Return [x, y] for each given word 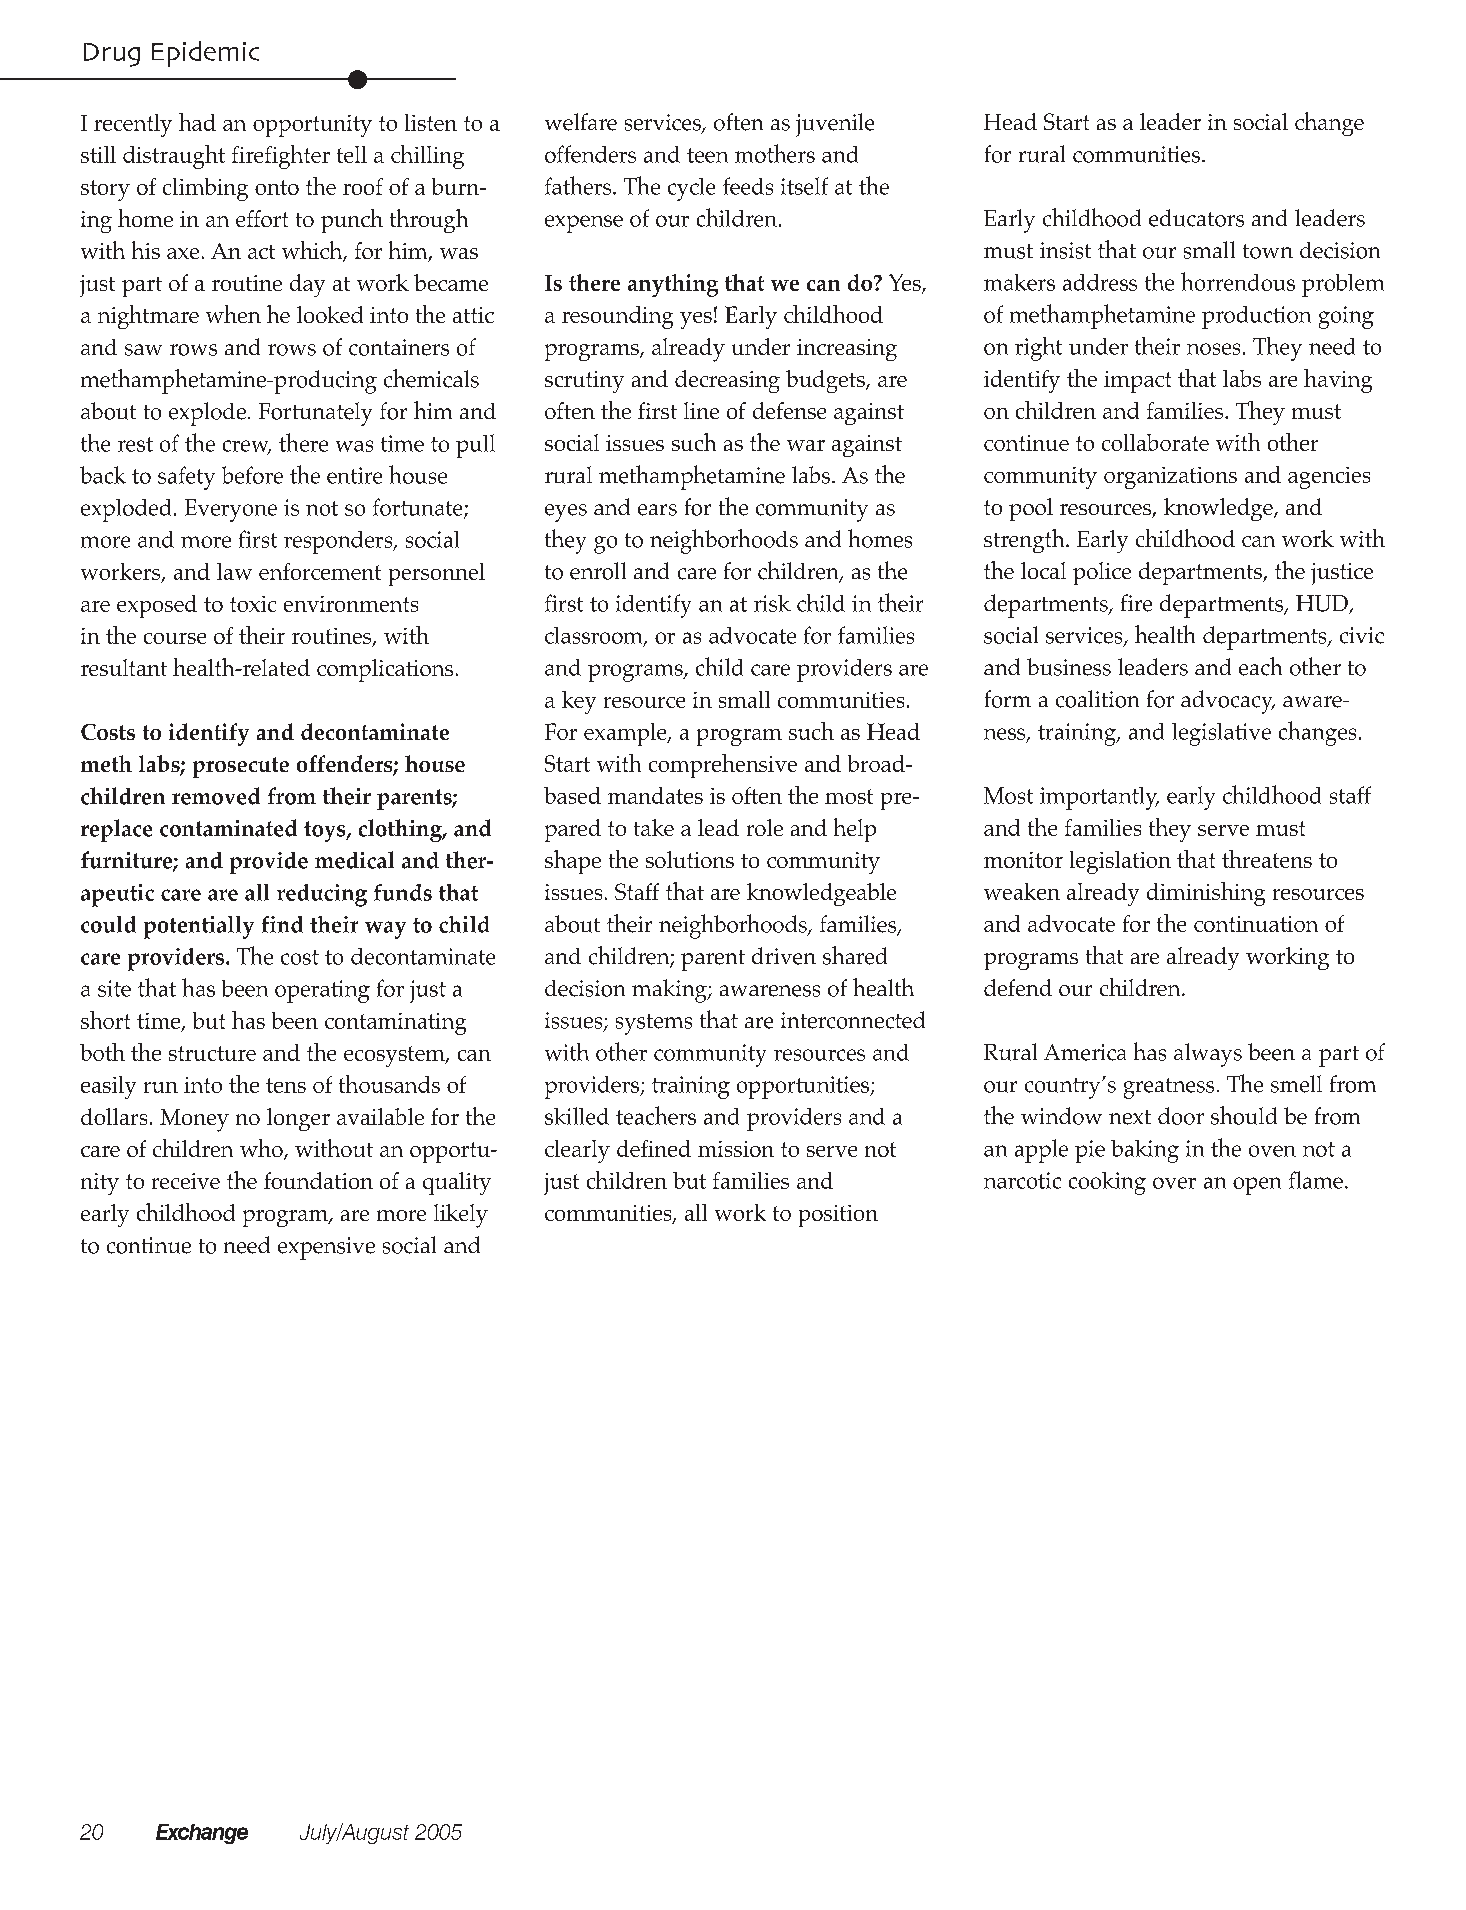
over [1174, 1183]
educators [1196, 218]
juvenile [835, 125]
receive [186, 1181]
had [197, 122]
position [838, 1216]
